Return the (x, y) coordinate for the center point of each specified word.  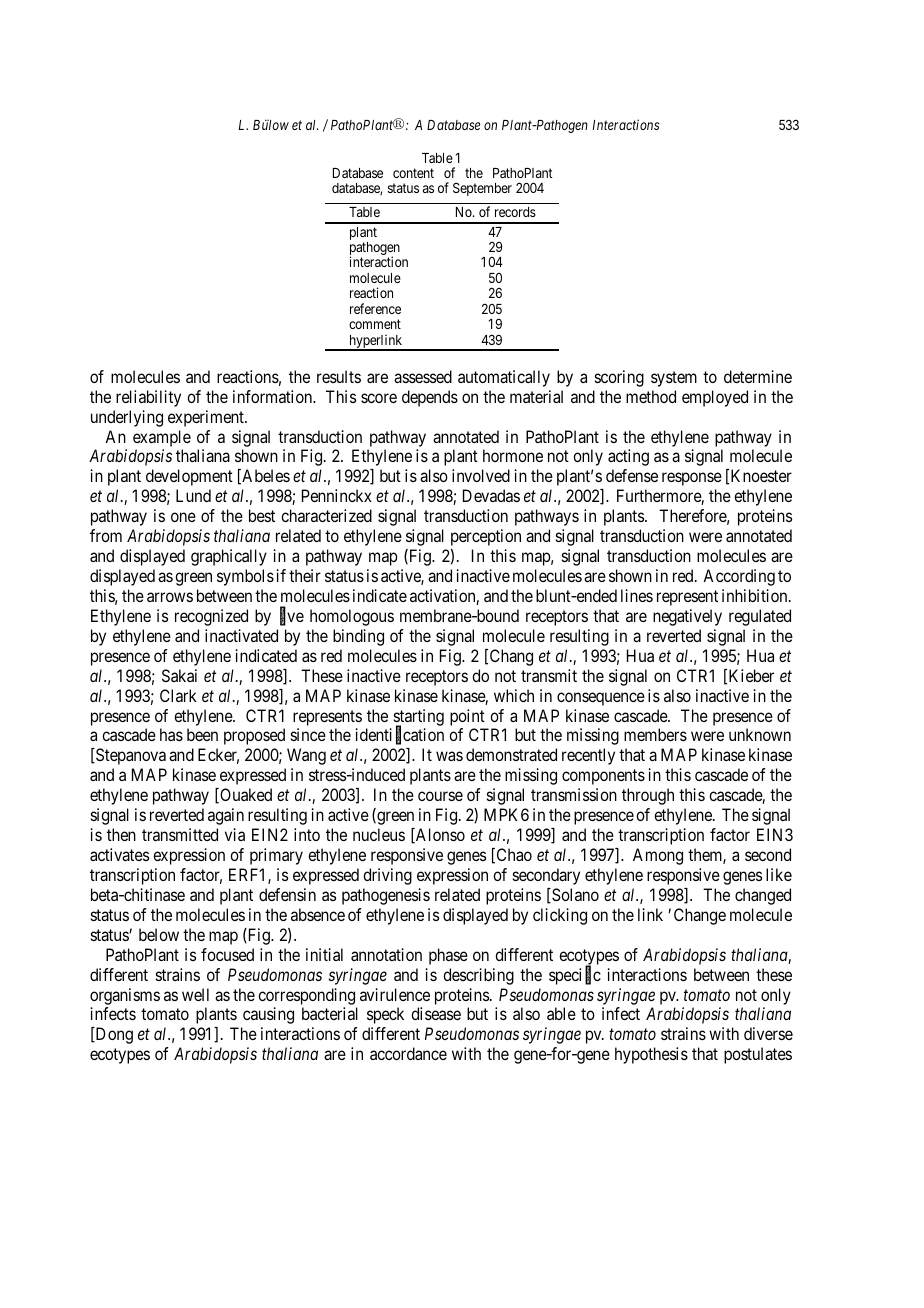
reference (375, 308)
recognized (211, 617)
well (195, 994)
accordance (408, 1053)
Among (658, 856)
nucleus (379, 834)
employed (715, 398)
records (515, 212)
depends (430, 398)
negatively (687, 617)
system (674, 379)
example (162, 438)
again (226, 816)
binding (358, 637)
